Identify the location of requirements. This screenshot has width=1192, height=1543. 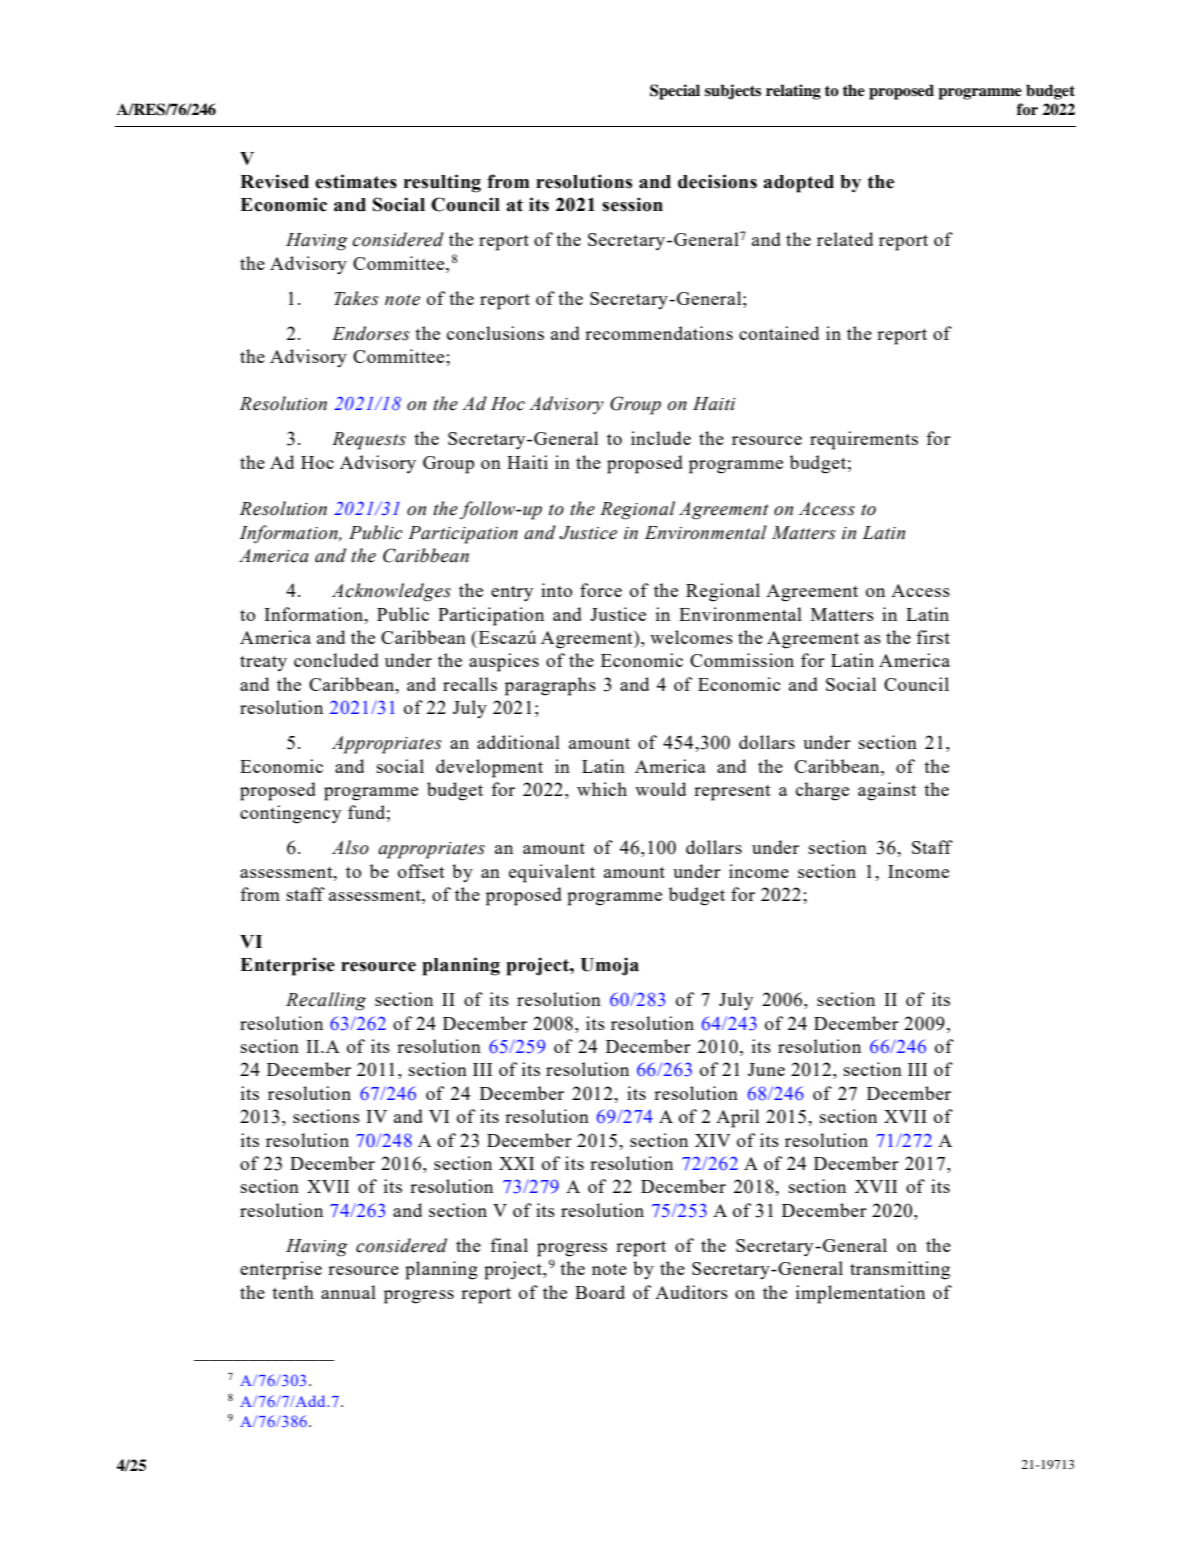
(864, 440).
